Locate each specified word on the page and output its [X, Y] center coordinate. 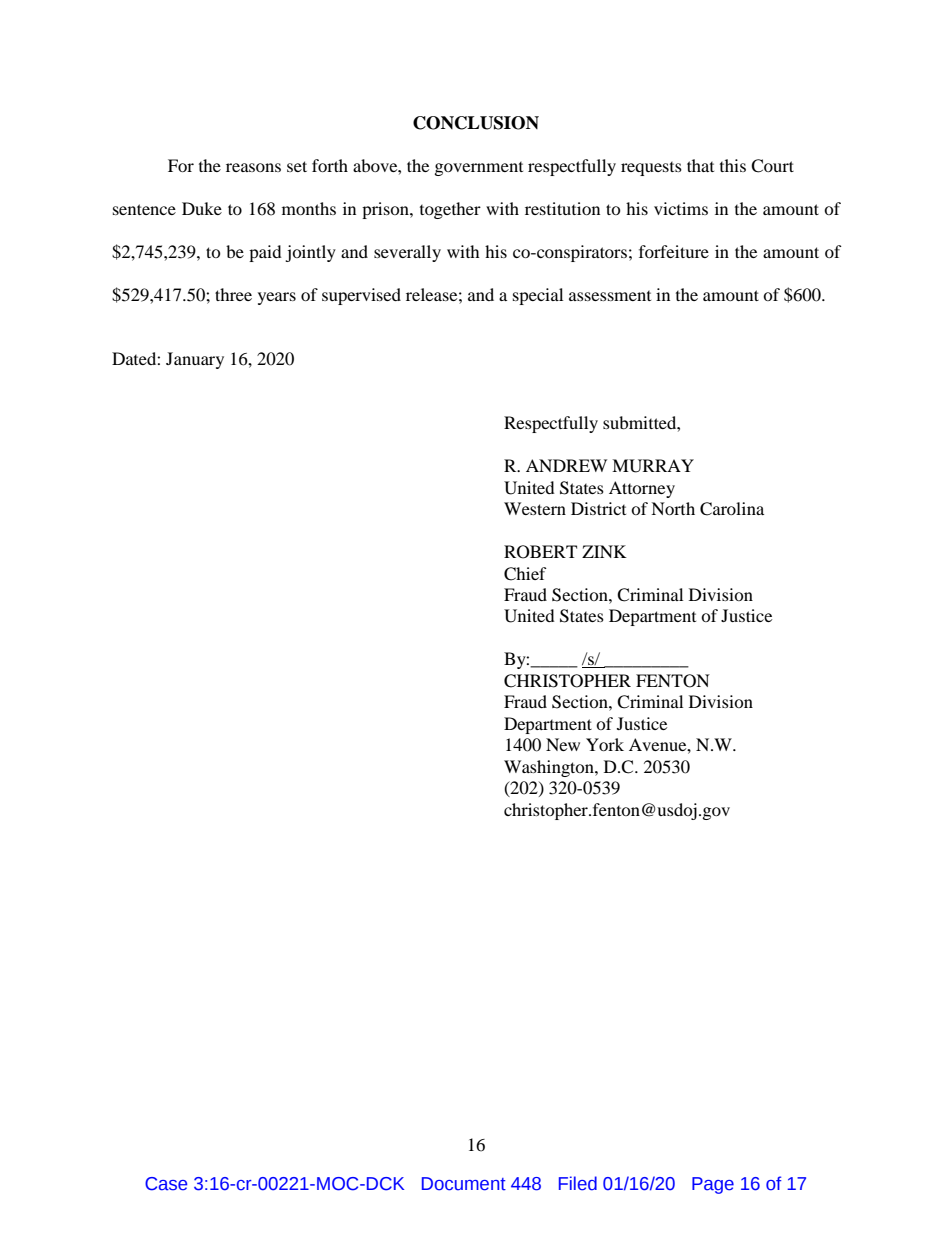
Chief [525, 574]
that [700, 165]
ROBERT [540, 552]
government [479, 169]
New [563, 744]
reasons [253, 167]
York [605, 744]
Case [166, 1184]
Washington [550, 768]
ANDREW [566, 465]
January [195, 360]
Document [464, 1184]
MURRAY [653, 466]
